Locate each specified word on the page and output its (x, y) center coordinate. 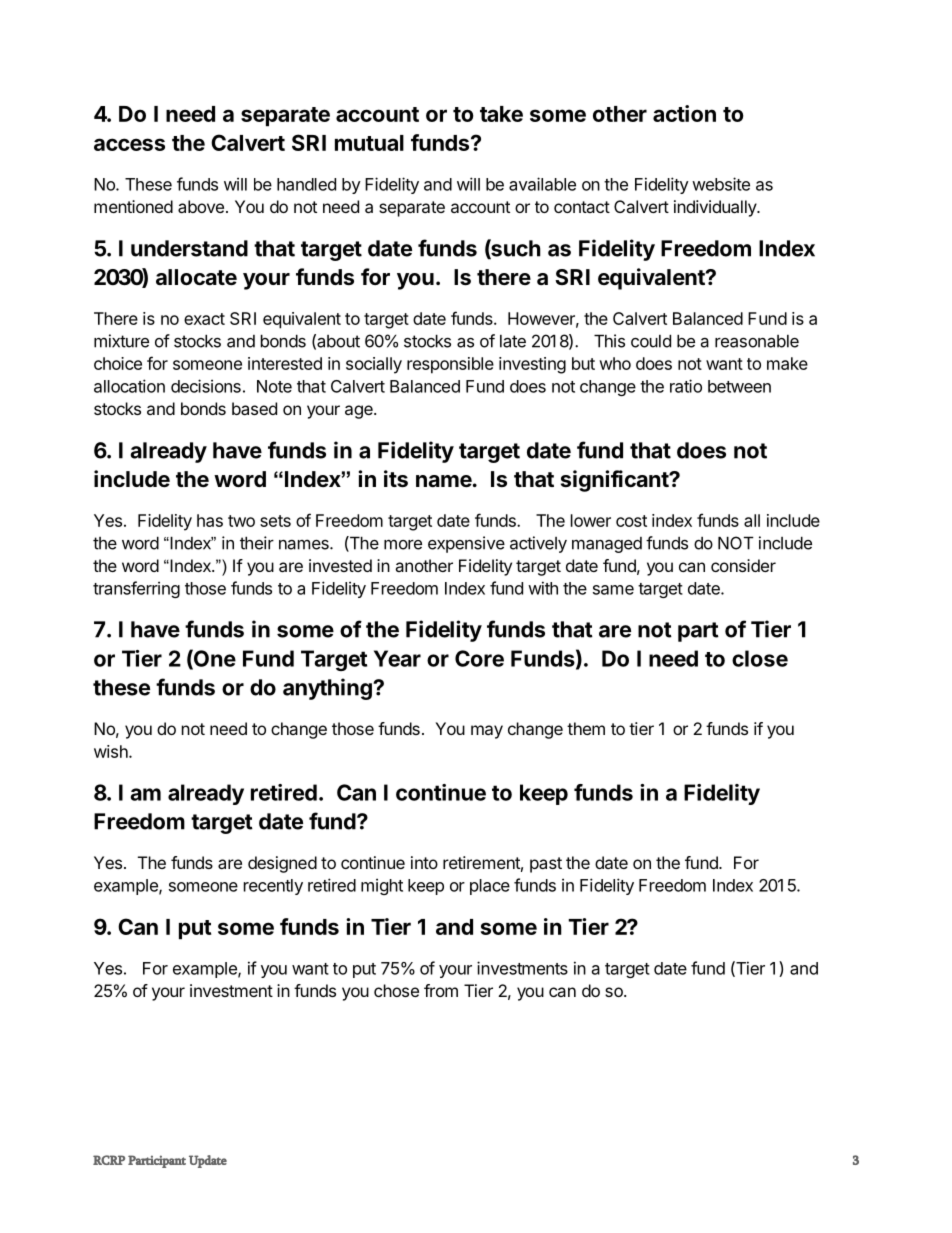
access (129, 144)
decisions (206, 386)
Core (479, 658)
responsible (450, 365)
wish (112, 751)
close (760, 658)
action (684, 113)
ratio (686, 386)
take (501, 114)
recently (273, 887)
